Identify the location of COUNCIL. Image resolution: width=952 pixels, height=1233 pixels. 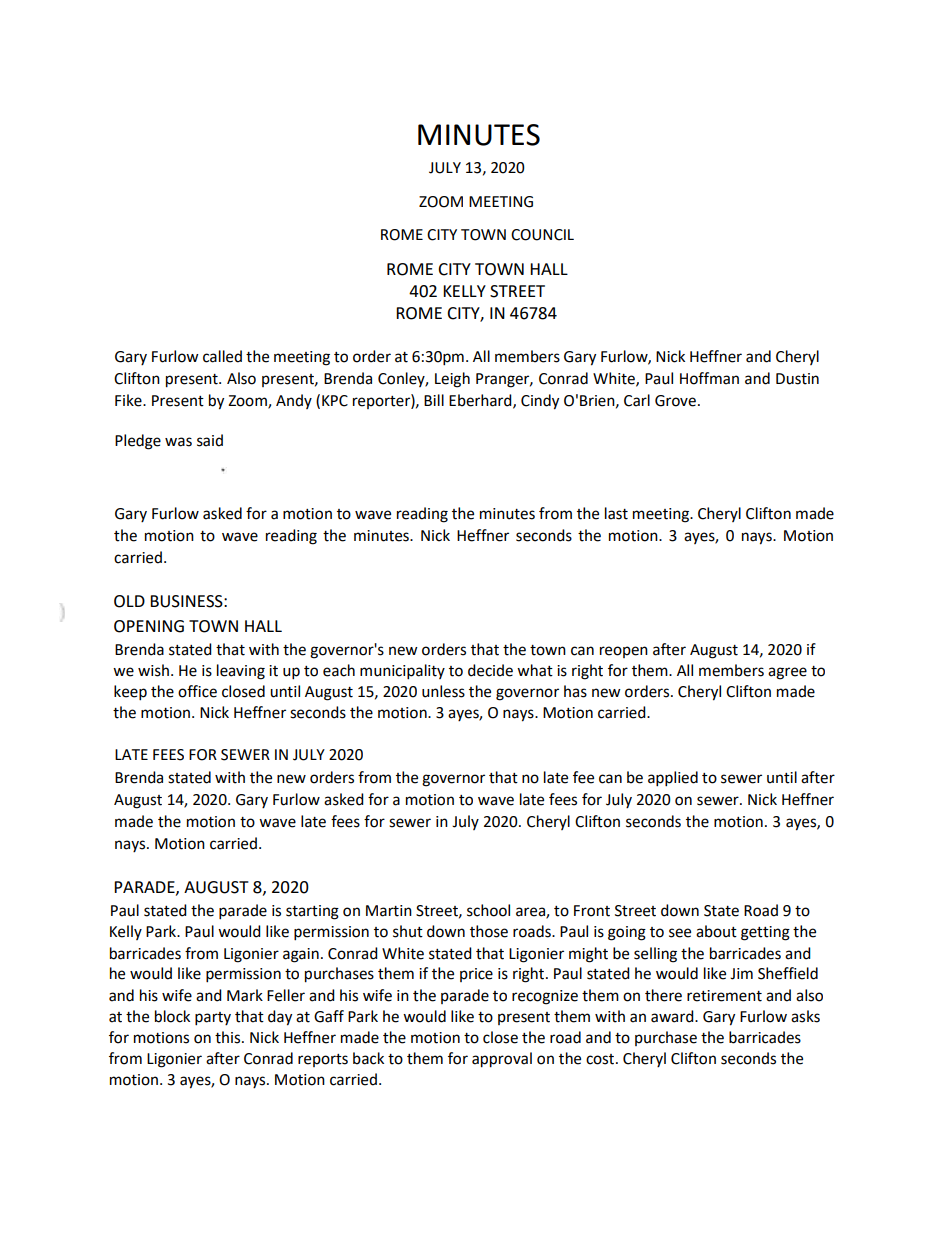
(542, 235).
